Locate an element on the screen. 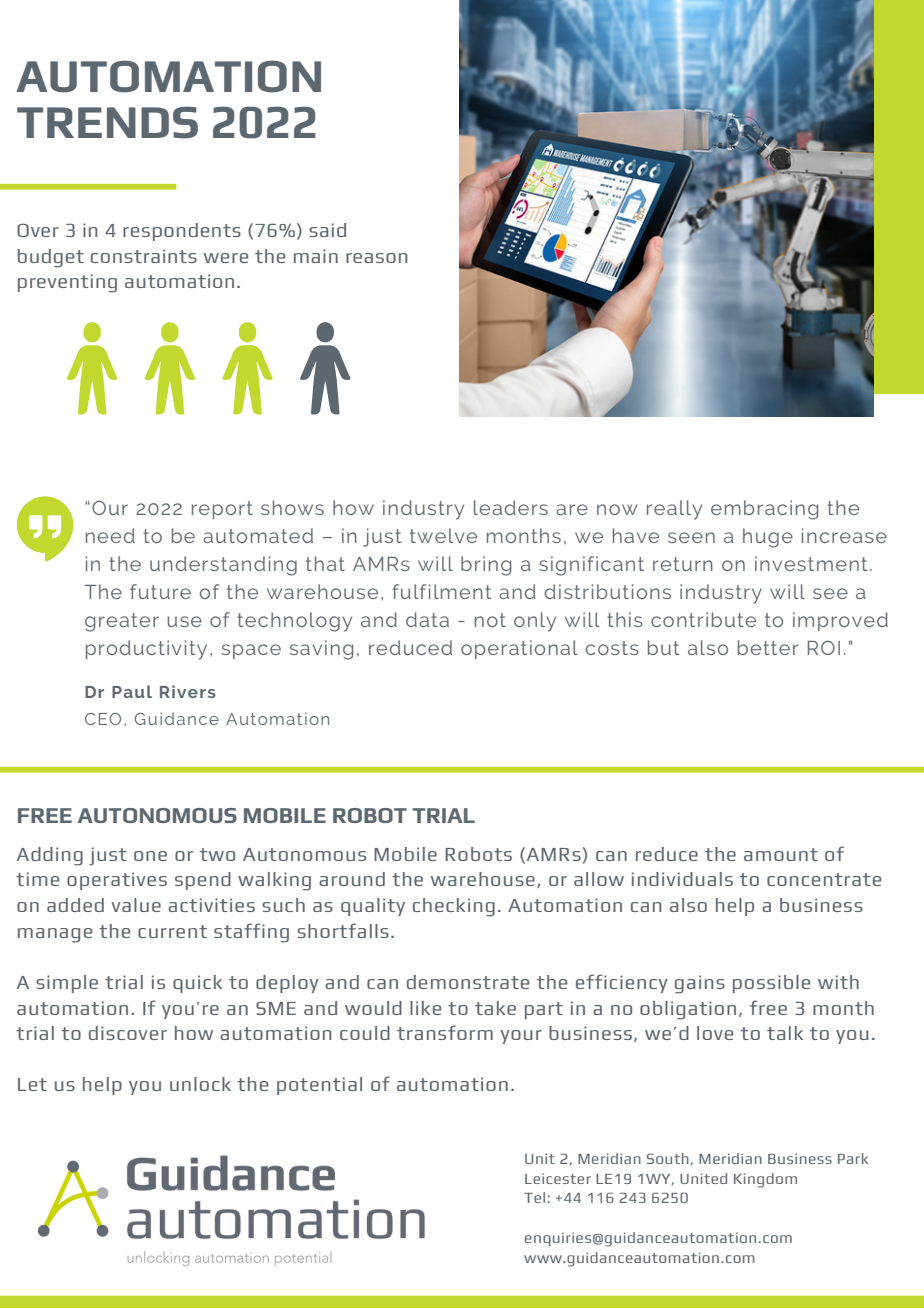  twelve is located at coordinates (443, 535).
